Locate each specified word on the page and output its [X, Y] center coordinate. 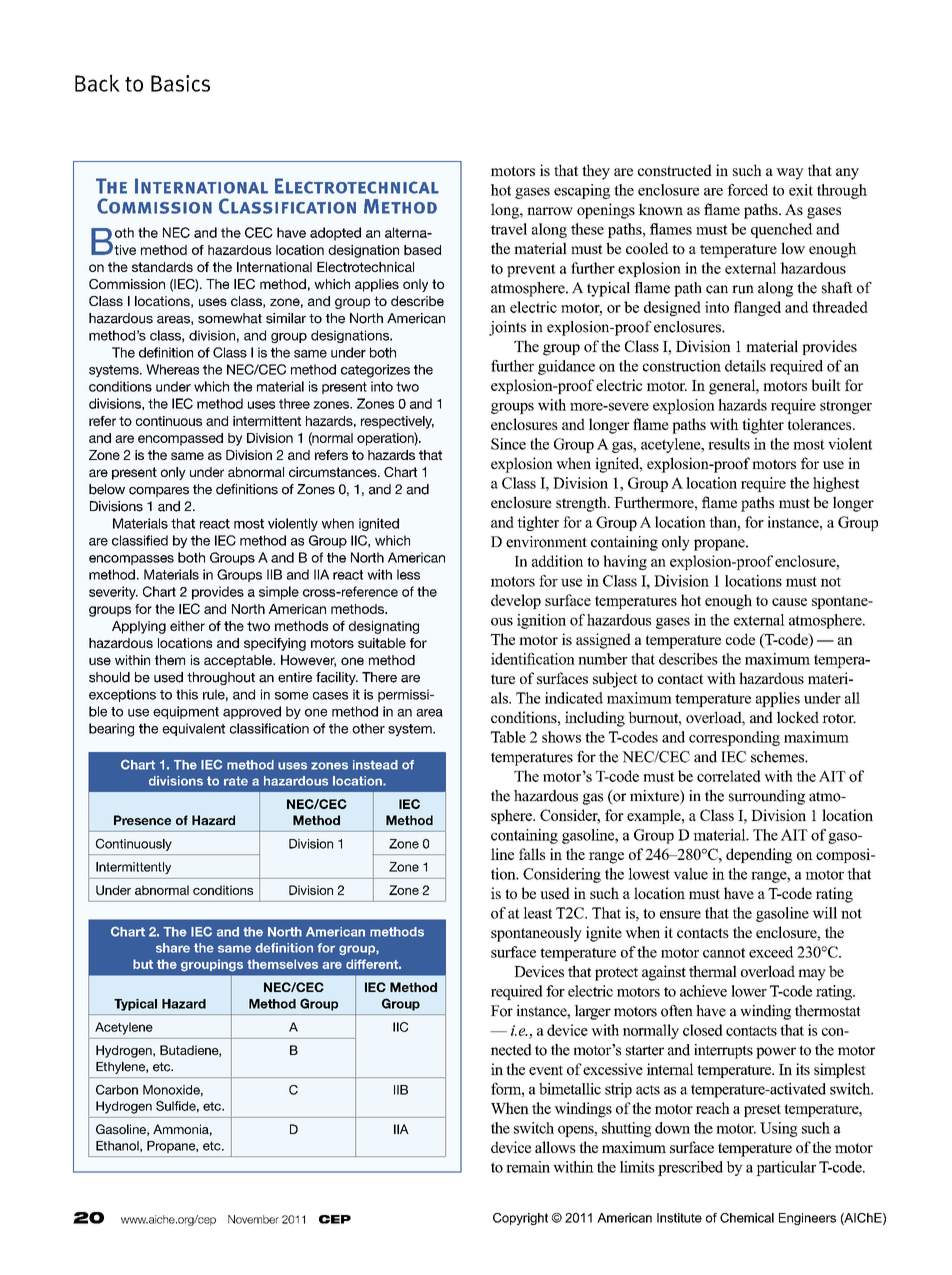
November [253, 1219]
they [596, 172]
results [729, 444]
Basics [180, 83]
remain [528, 1167]
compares [159, 492]
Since [508, 444]
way [790, 174]
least [537, 913]
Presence [142, 820]
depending [759, 856]
